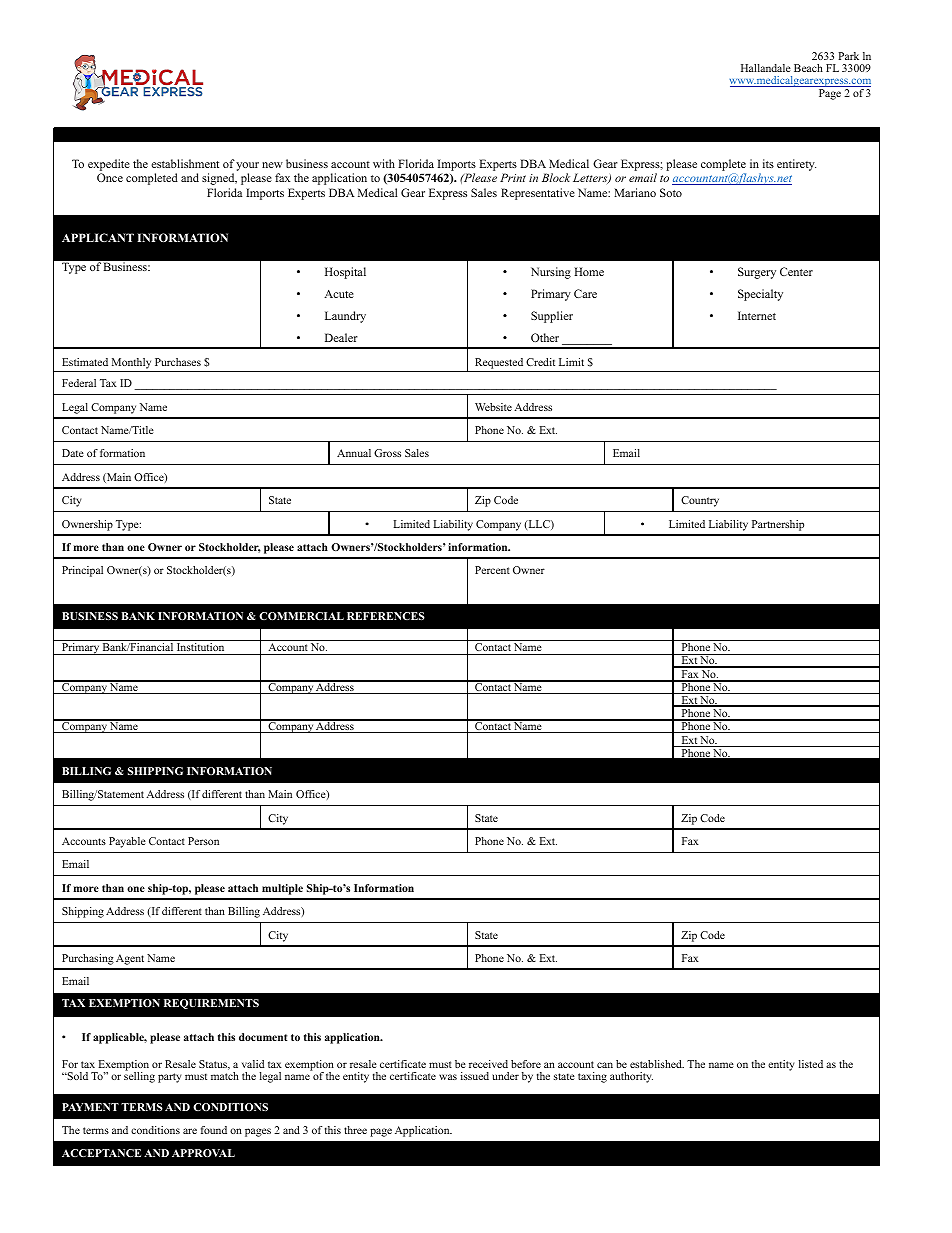  I want to click on with, so click(384, 163).
